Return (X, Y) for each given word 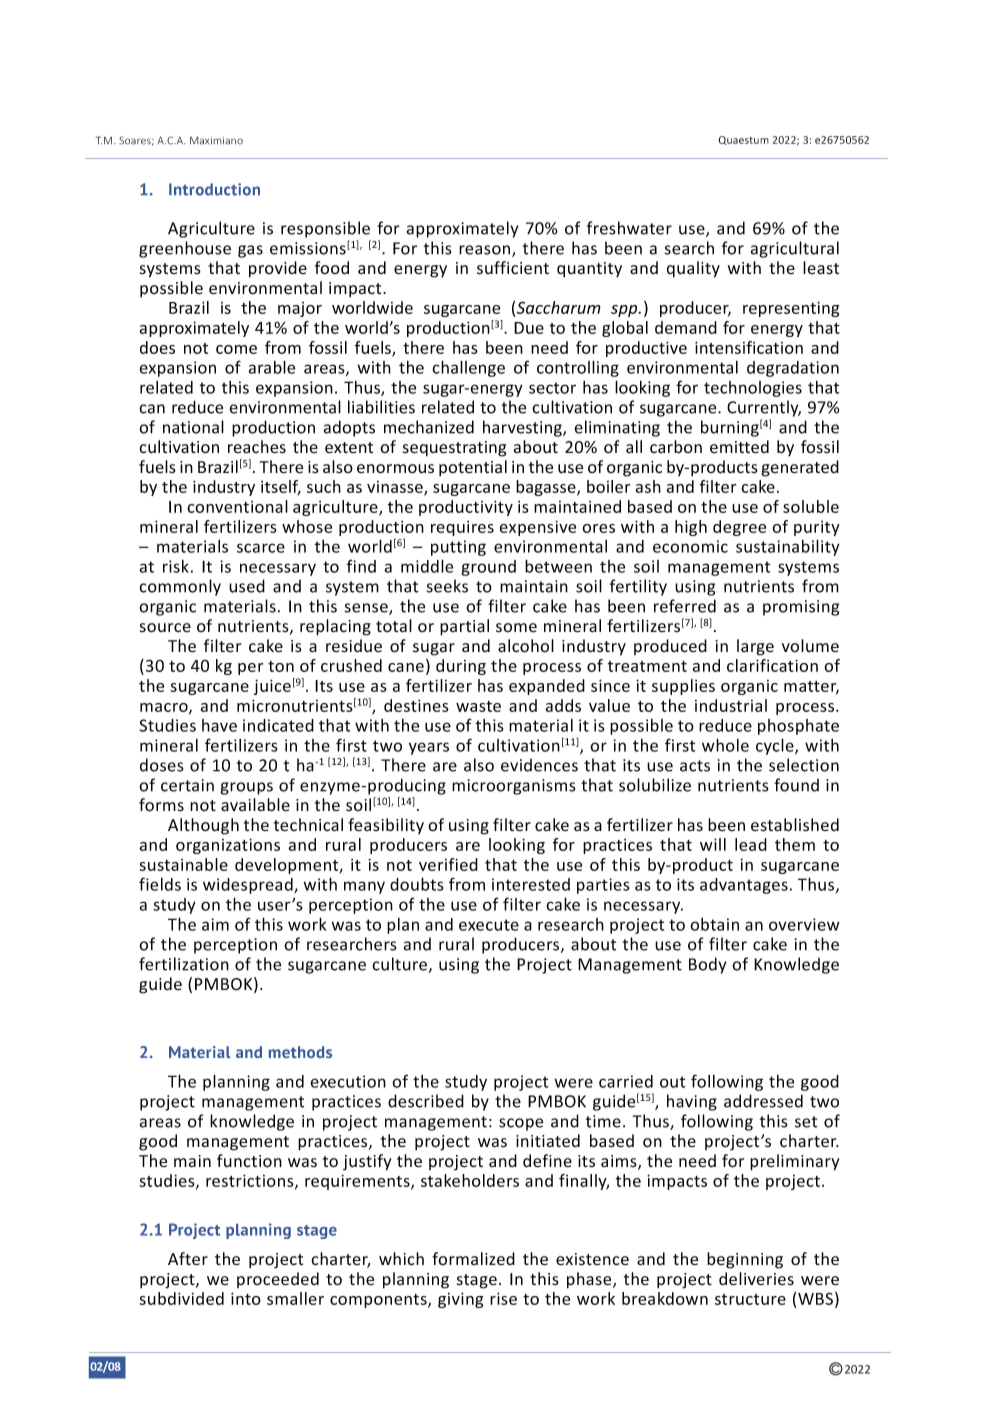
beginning (745, 1260)
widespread (249, 886)
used (247, 586)
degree (739, 528)
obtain (714, 924)
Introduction (214, 189)
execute (489, 925)
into (246, 1298)
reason (486, 251)
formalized (473, 1259)
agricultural (795, 249)
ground (488, 568)
